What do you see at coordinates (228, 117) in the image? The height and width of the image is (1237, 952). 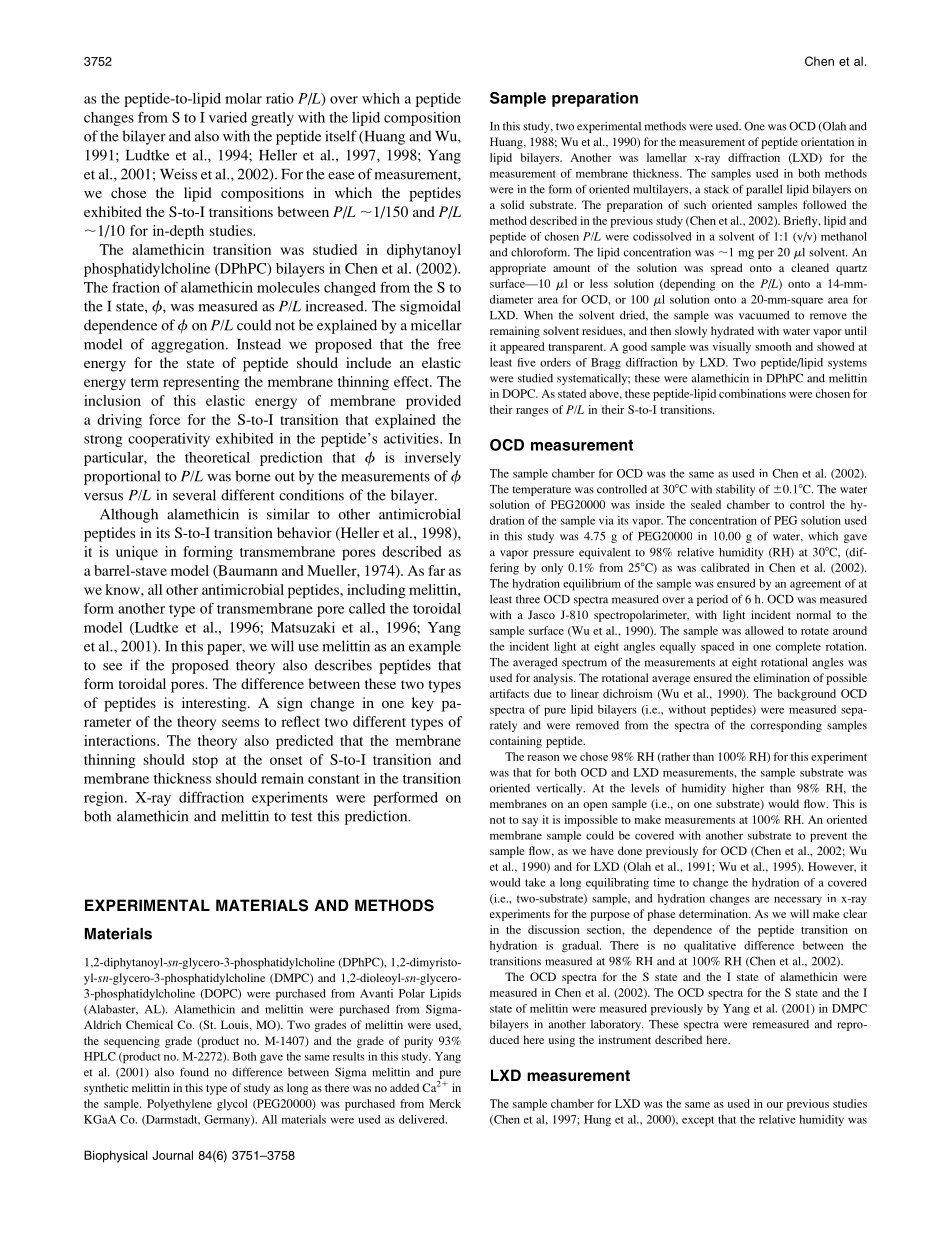 I see `varied` at bounding box center [228, 117].
